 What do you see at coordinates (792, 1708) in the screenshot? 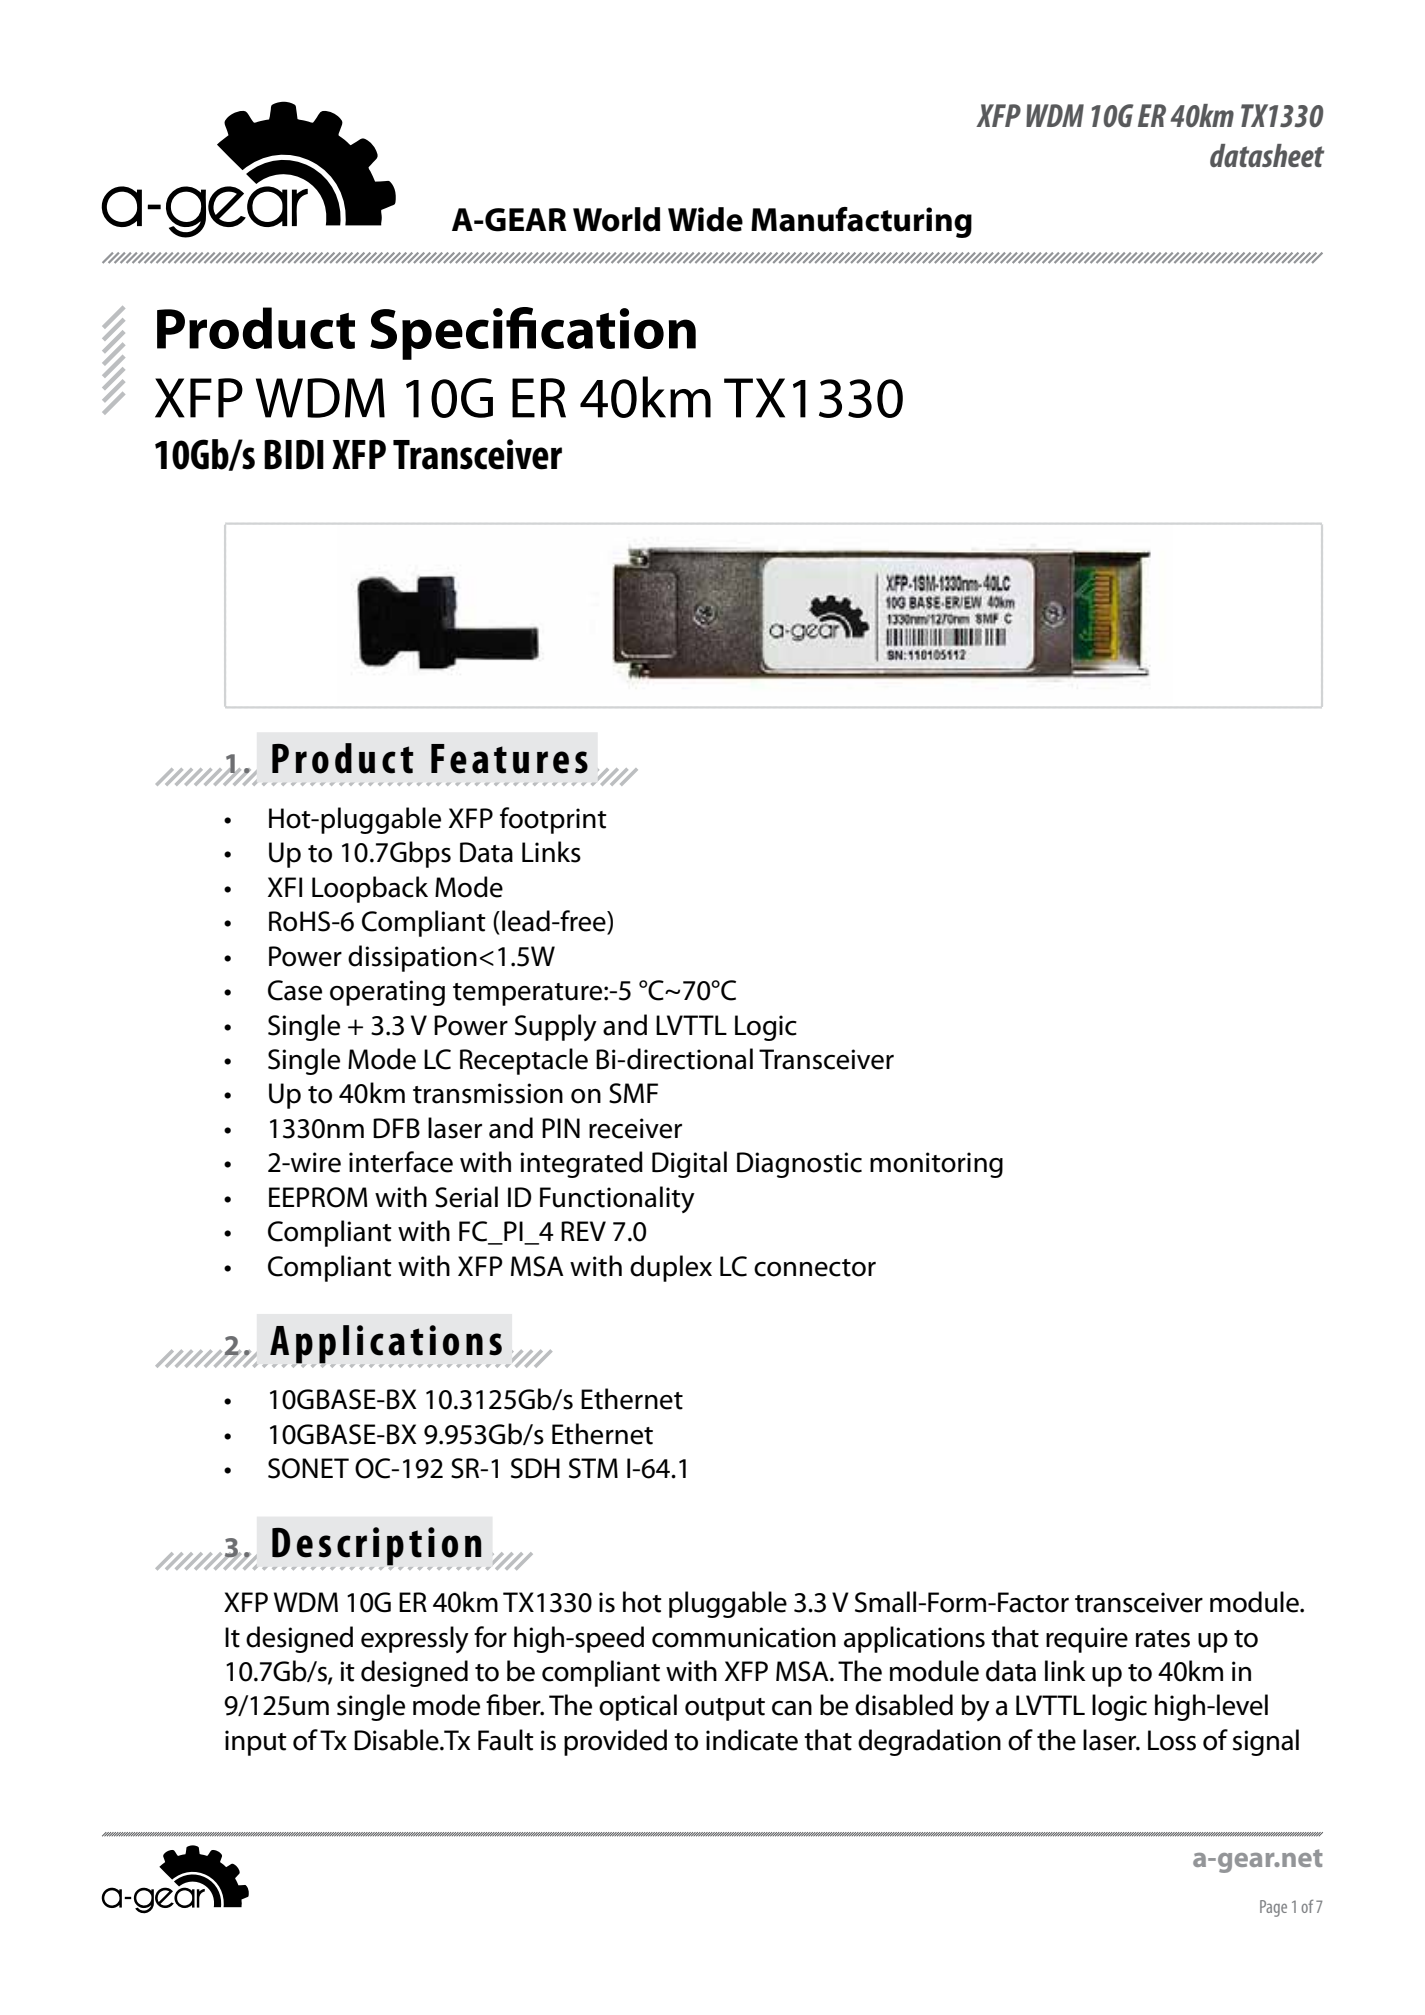
I see `can` at bounding box center [792, 1708].
